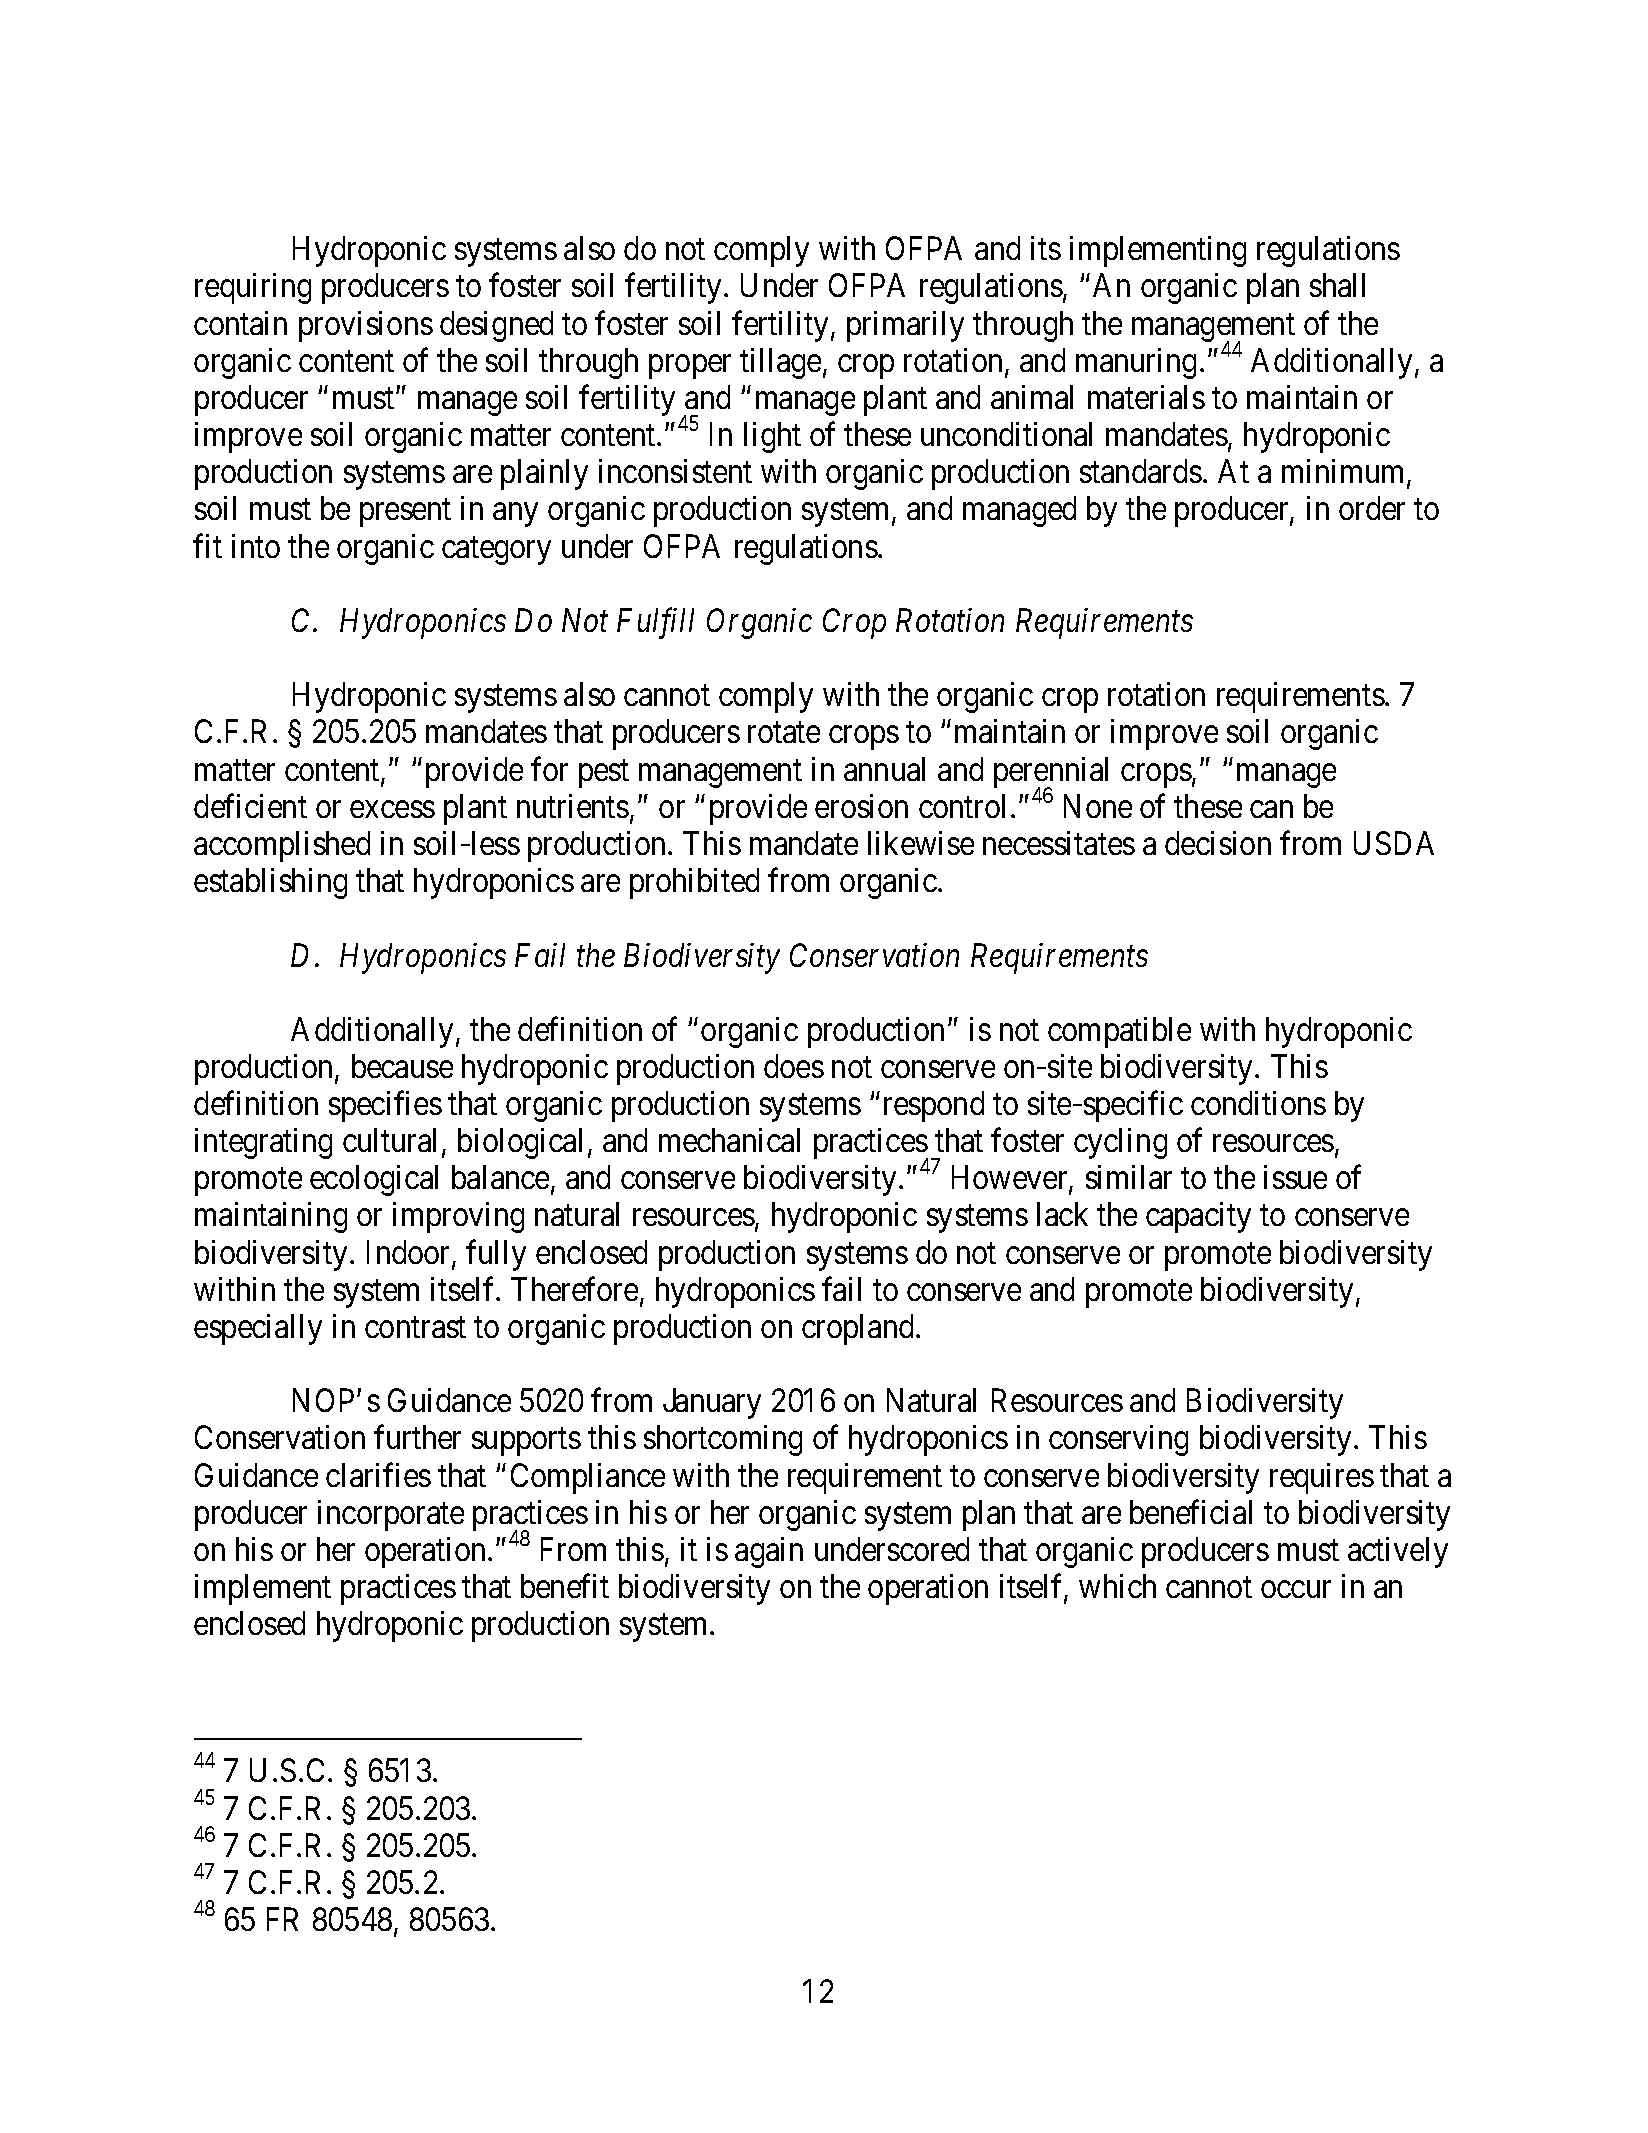 The height and width of the document is (2133, 1648). What do you see at coordinates (1337, 285) in the document?
I see `shall` at bounding box center [1337, 285].
